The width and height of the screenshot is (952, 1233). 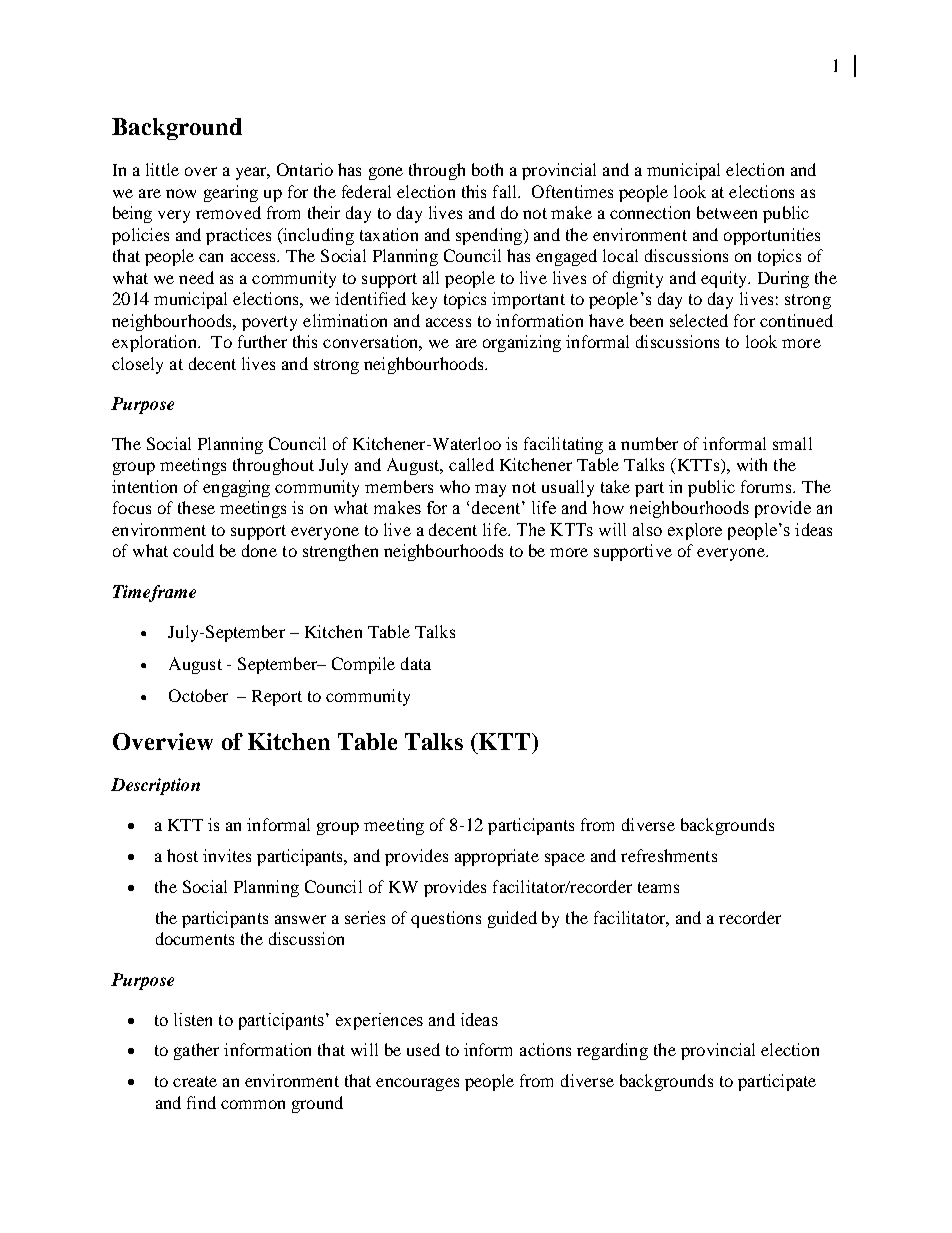 What do you see at coordinates (195, 1081) in the screenshot?
I see `create` at bounding box center [195, 1081].
